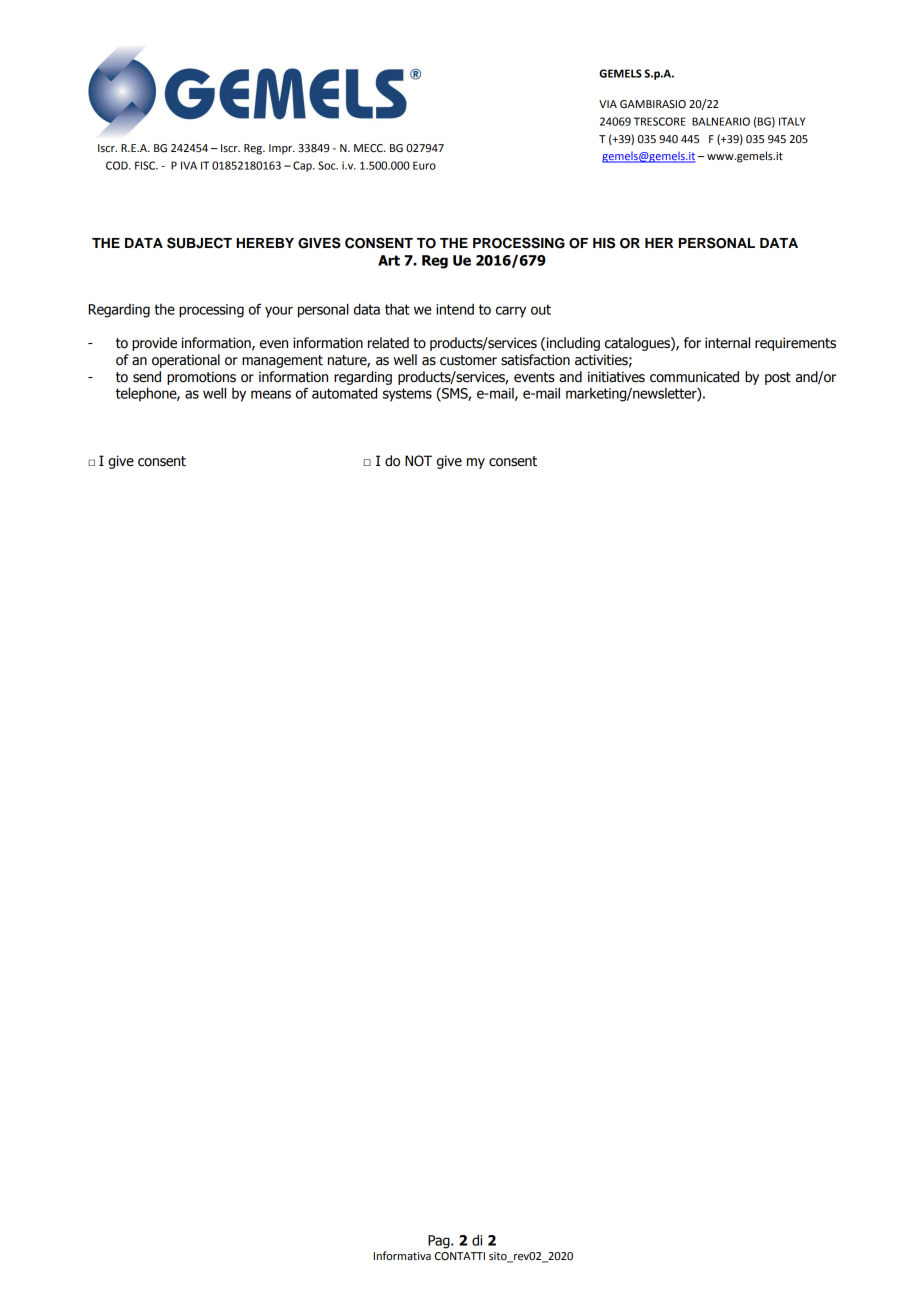  Describe the element at coordinates (604, 243) in the page. I see `HIS` at that location.
